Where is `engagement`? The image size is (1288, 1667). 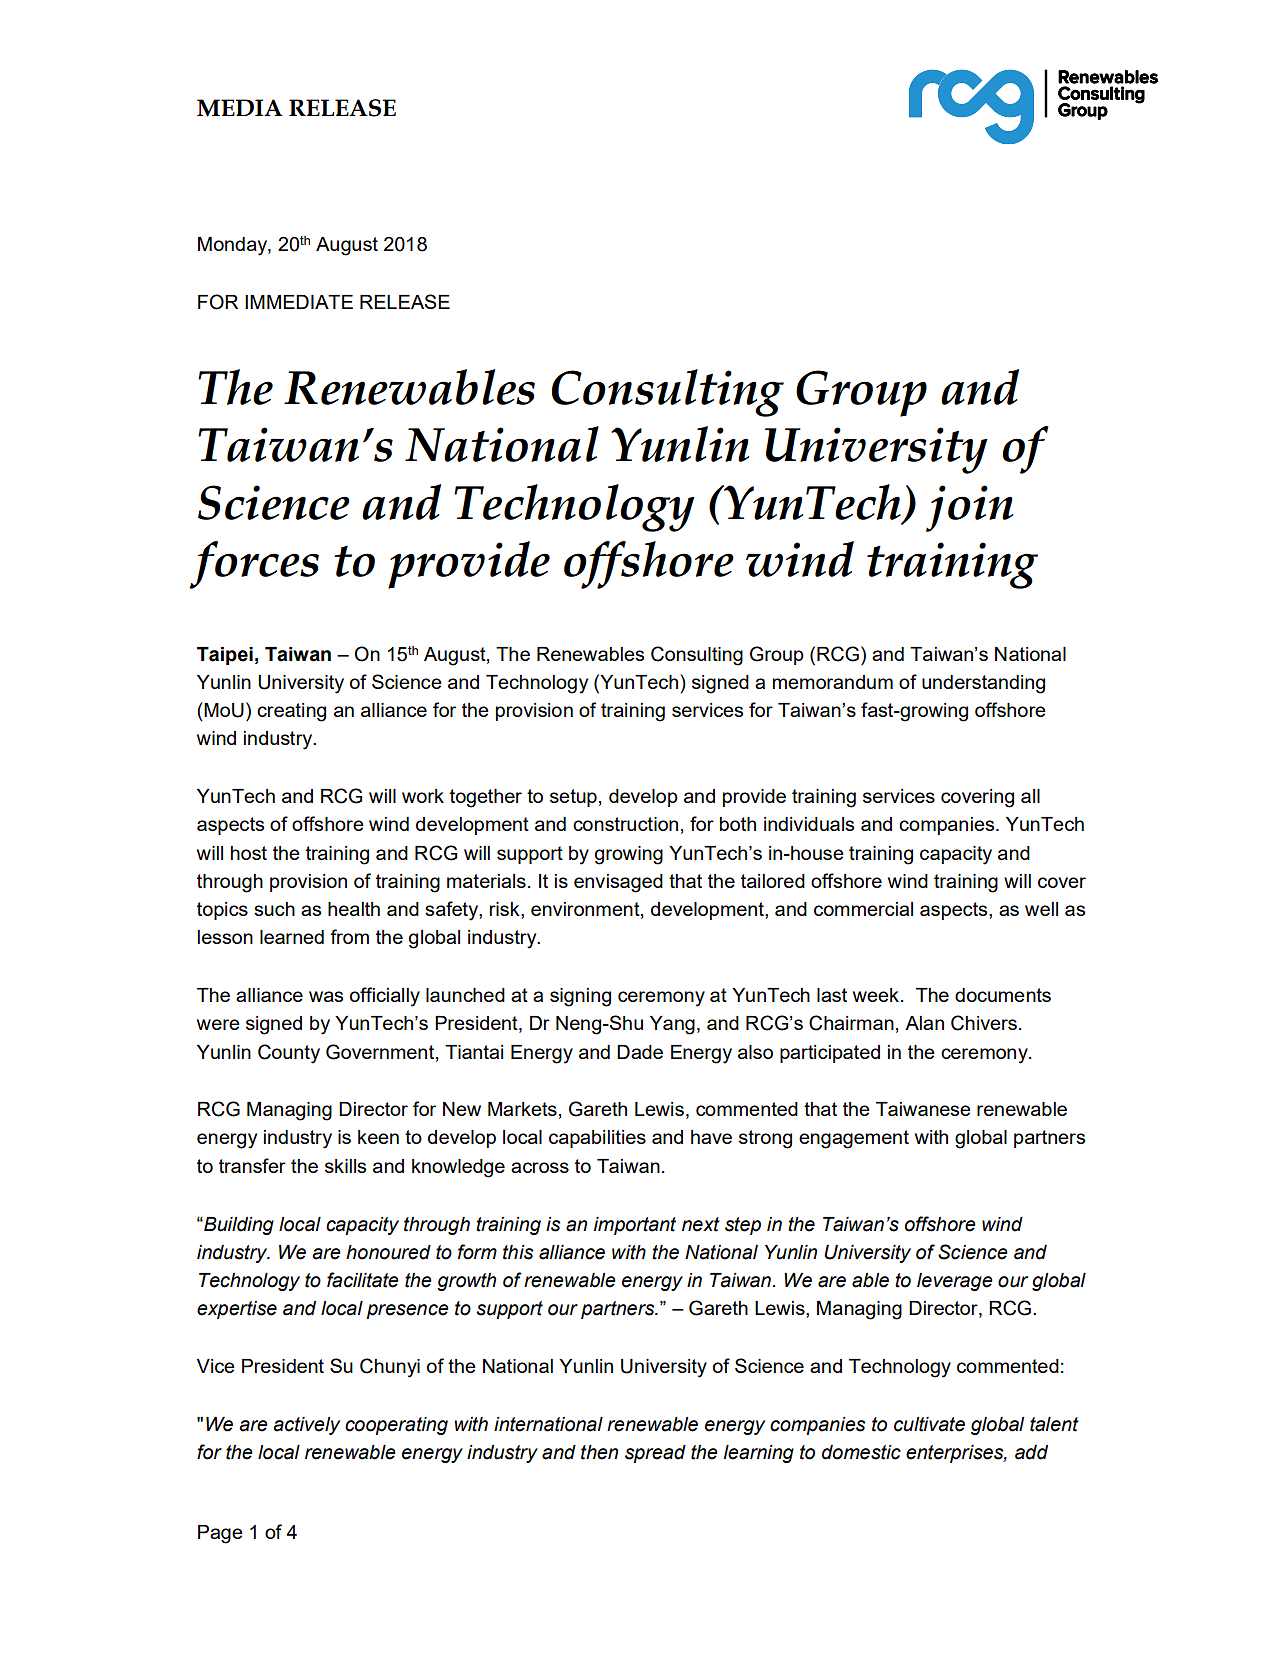 engagement is located at coordinates (854, 1139).
